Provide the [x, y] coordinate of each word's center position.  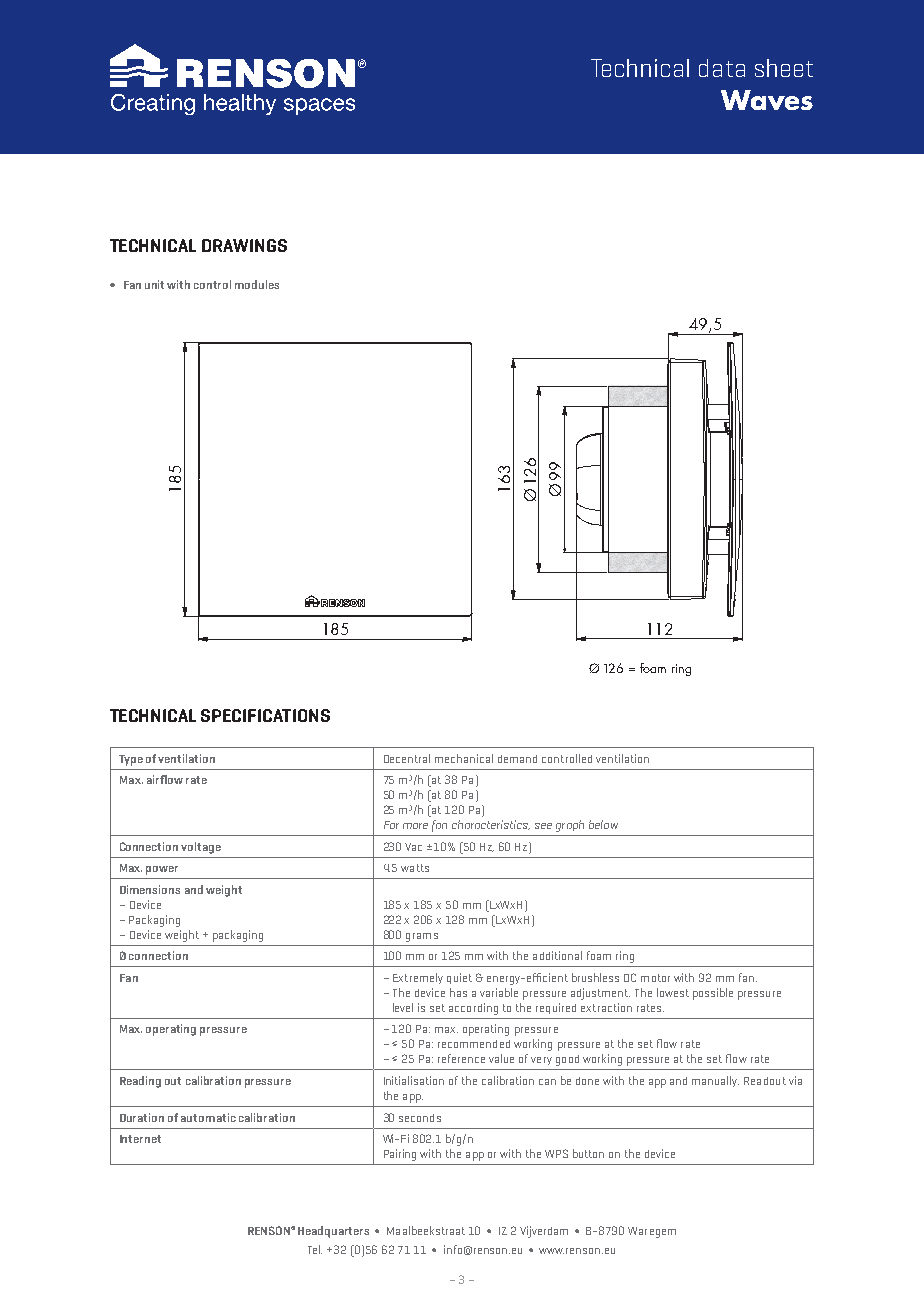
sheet [784, 68]
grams [422, 937]
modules [257, 284]
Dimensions [150, 889]
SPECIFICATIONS [265, 715]
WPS [556, 1153]
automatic [208, 1117]
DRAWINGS [244, 245]
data [722, 68]
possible [713, 994]
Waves [767, 100]
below [603, 824]
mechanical [464, 758]
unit [156, 284]
